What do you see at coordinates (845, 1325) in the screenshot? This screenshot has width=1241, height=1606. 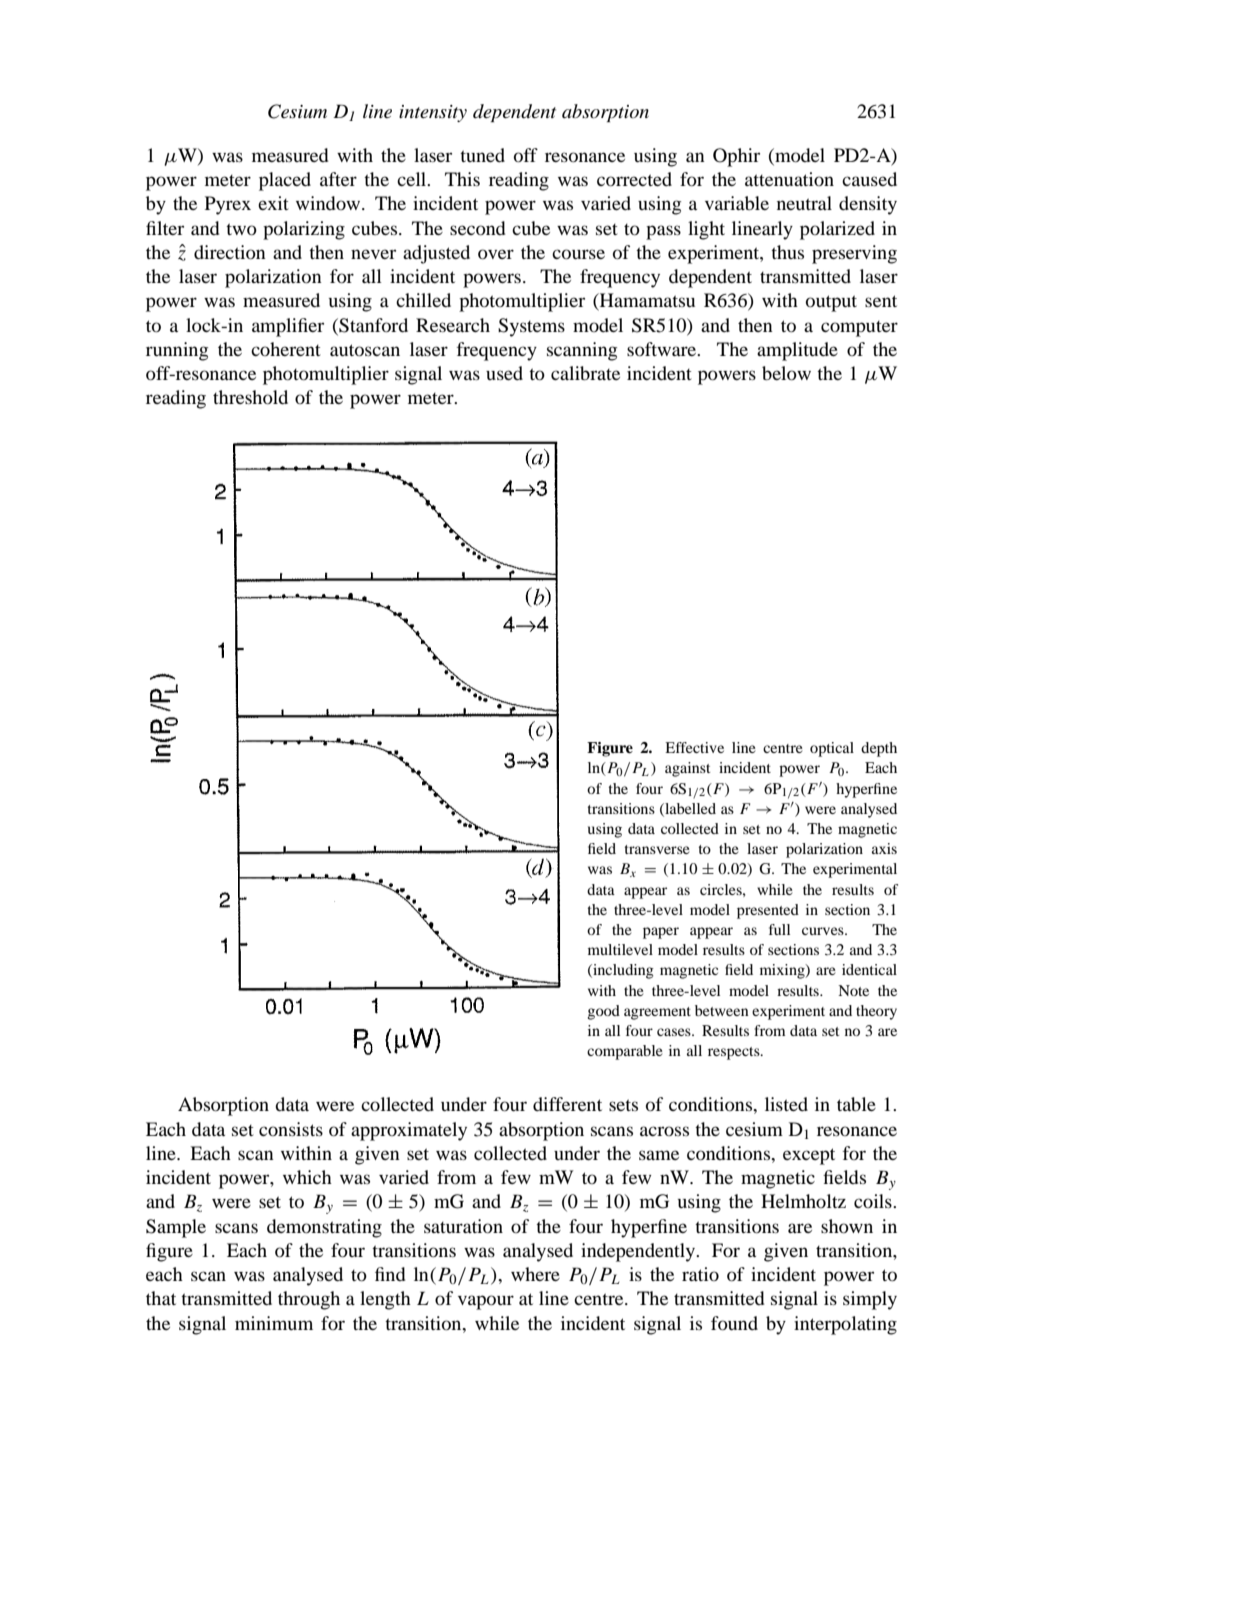 I see `interpolating` at bounding box center [845, 1325].
